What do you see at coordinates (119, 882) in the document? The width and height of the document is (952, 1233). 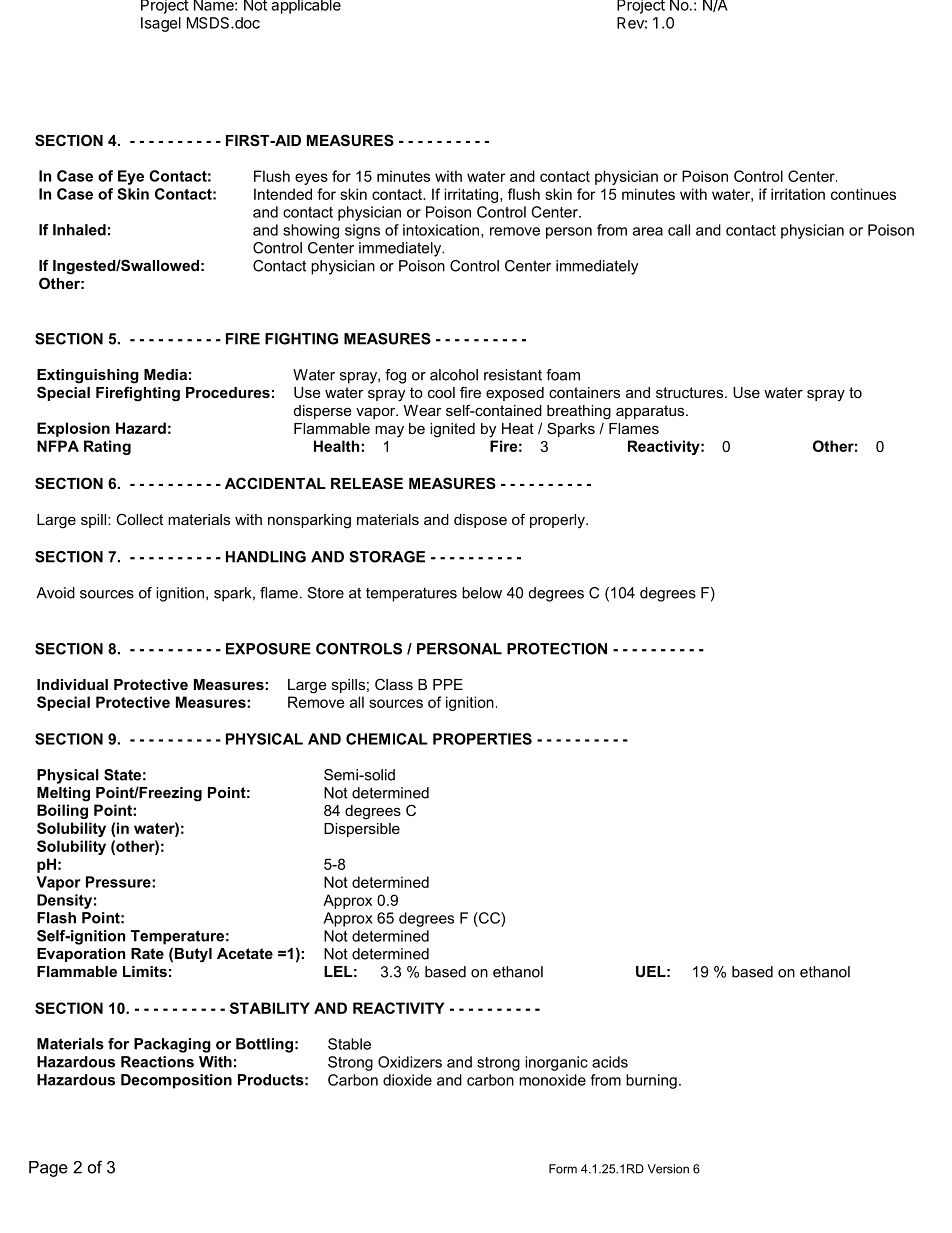 I see `Pressure` at bounding box center [119, 882].
